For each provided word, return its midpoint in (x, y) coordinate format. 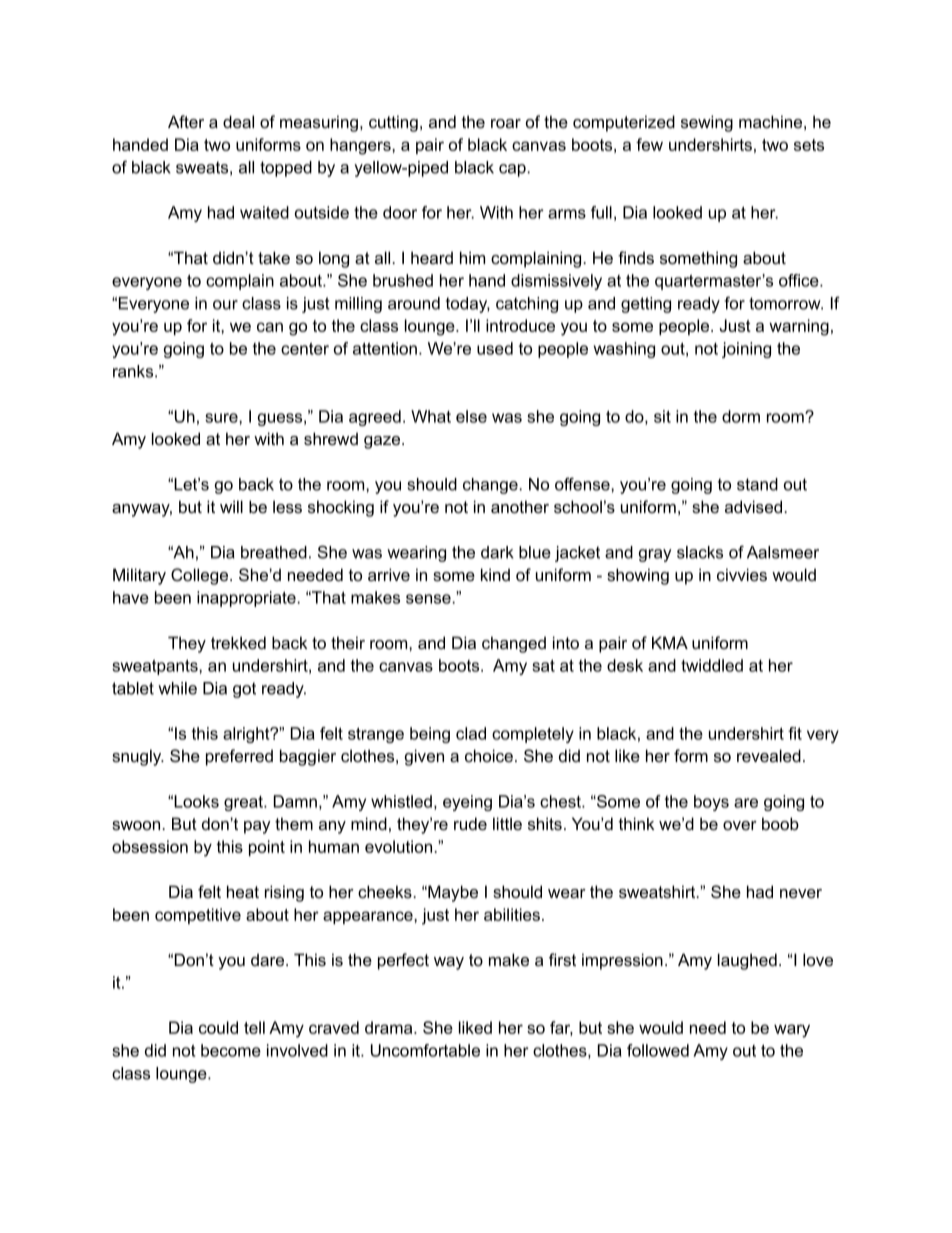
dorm (741, 416)
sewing (707, 123)
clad (471, 733)
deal (238, 121)
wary (792, 1031)
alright (247, 735)
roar (506, 124)
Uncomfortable (425, 1050)
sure (222, 418)
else (471, 416)
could (218, 1027)
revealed (769, 756)
